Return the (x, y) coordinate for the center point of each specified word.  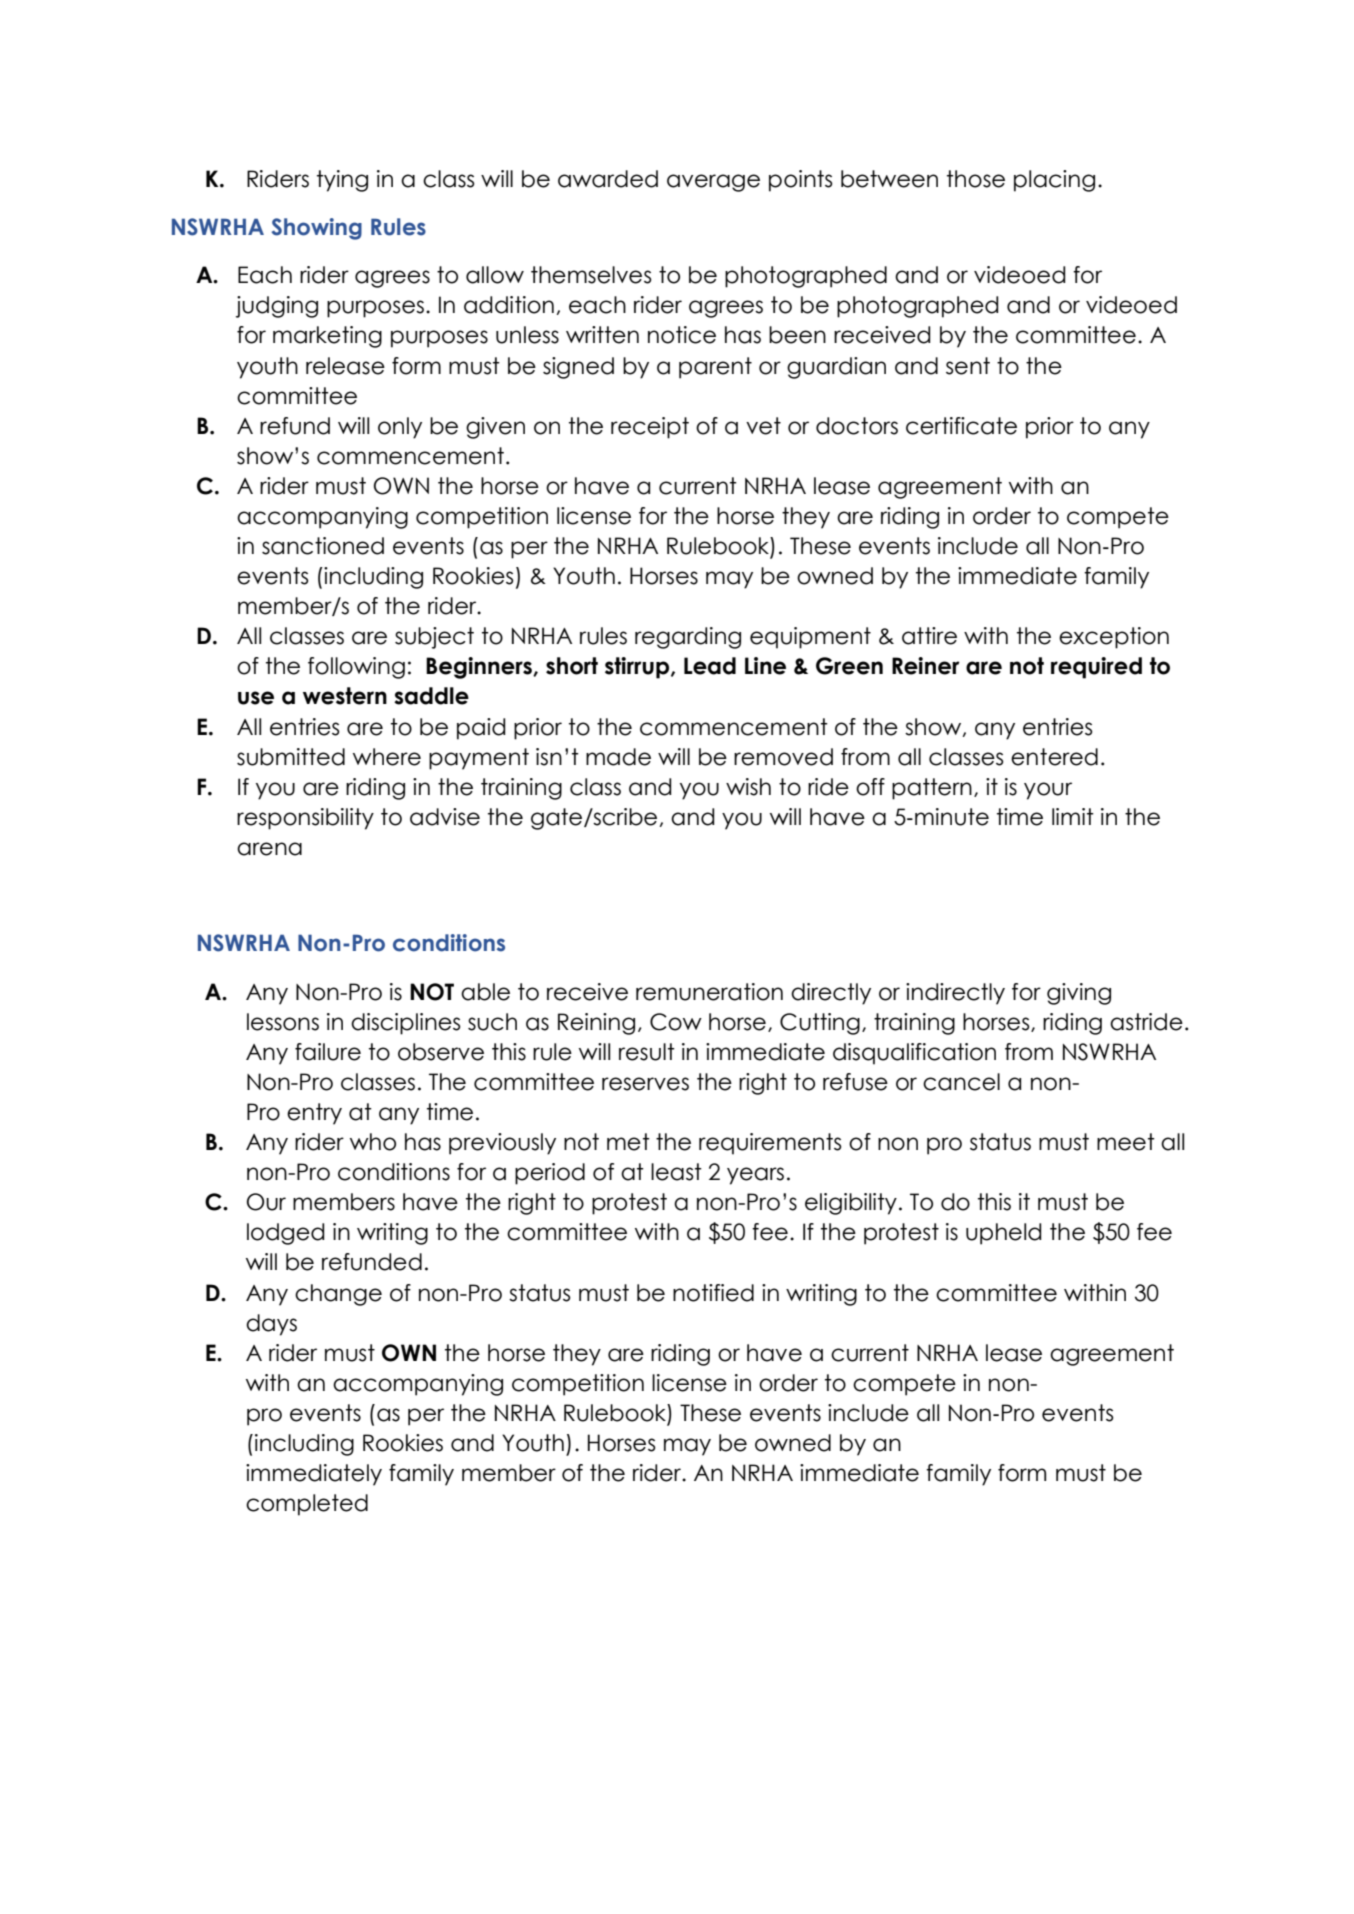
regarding (688, 638)
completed (307, 1505)
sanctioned (323, 546)
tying (342, 181)
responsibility (305, 819)
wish (748, 787)
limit (1073, 816)
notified (713, 1293)
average (713, 183)
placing (1054, 181)
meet (1126, 1142)
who (373, 1142)
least (676, 1172)
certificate (961, 426)
